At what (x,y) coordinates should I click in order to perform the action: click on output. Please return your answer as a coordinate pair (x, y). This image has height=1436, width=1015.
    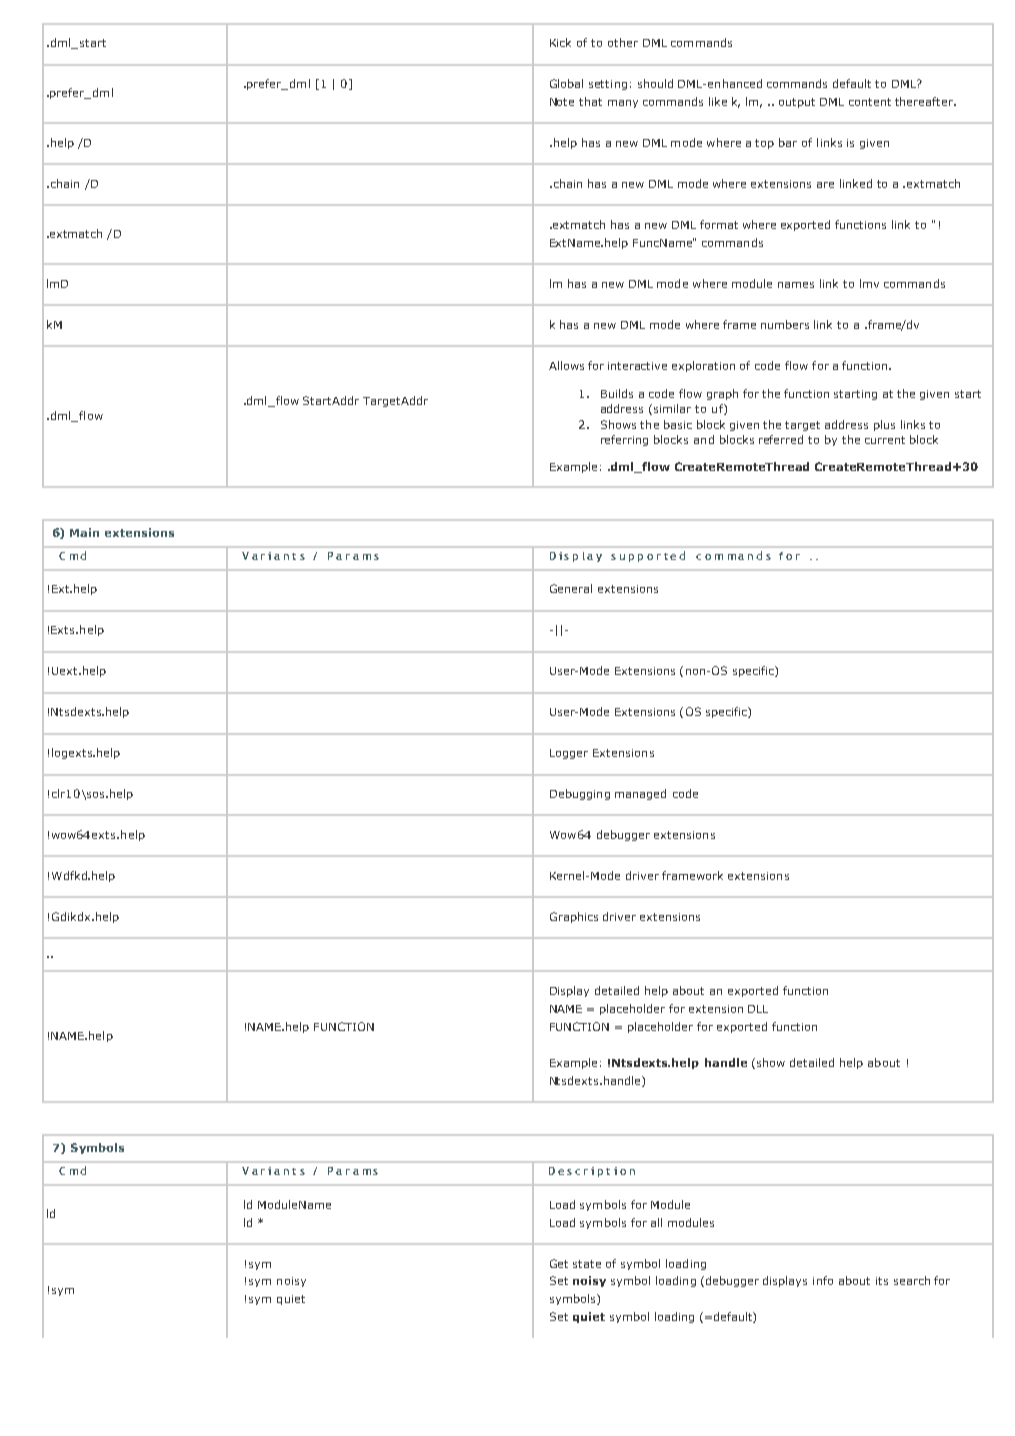
    Looking at the image, I should click on (797, 103).
